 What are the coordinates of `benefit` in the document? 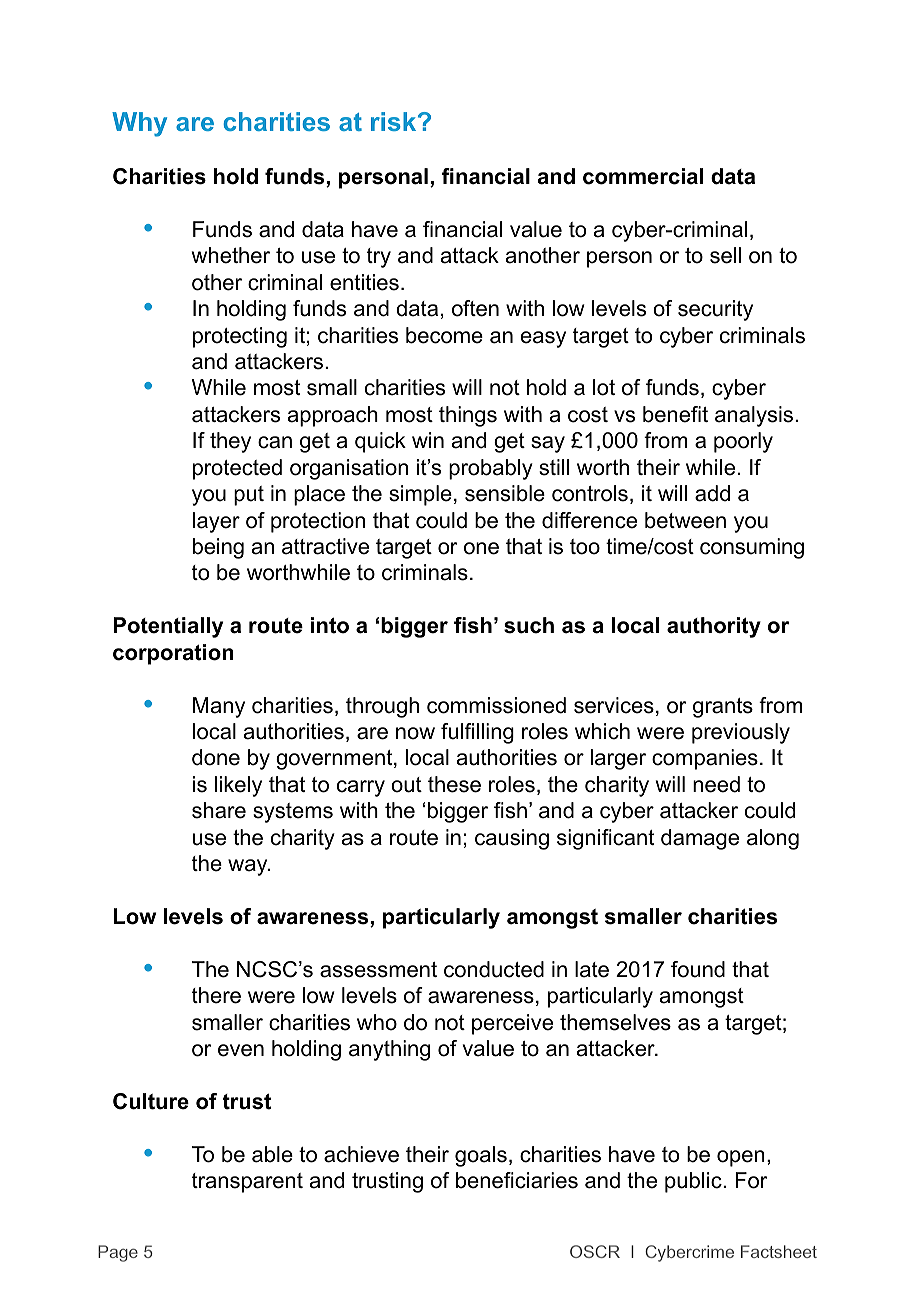 It's located at (675, 414).
